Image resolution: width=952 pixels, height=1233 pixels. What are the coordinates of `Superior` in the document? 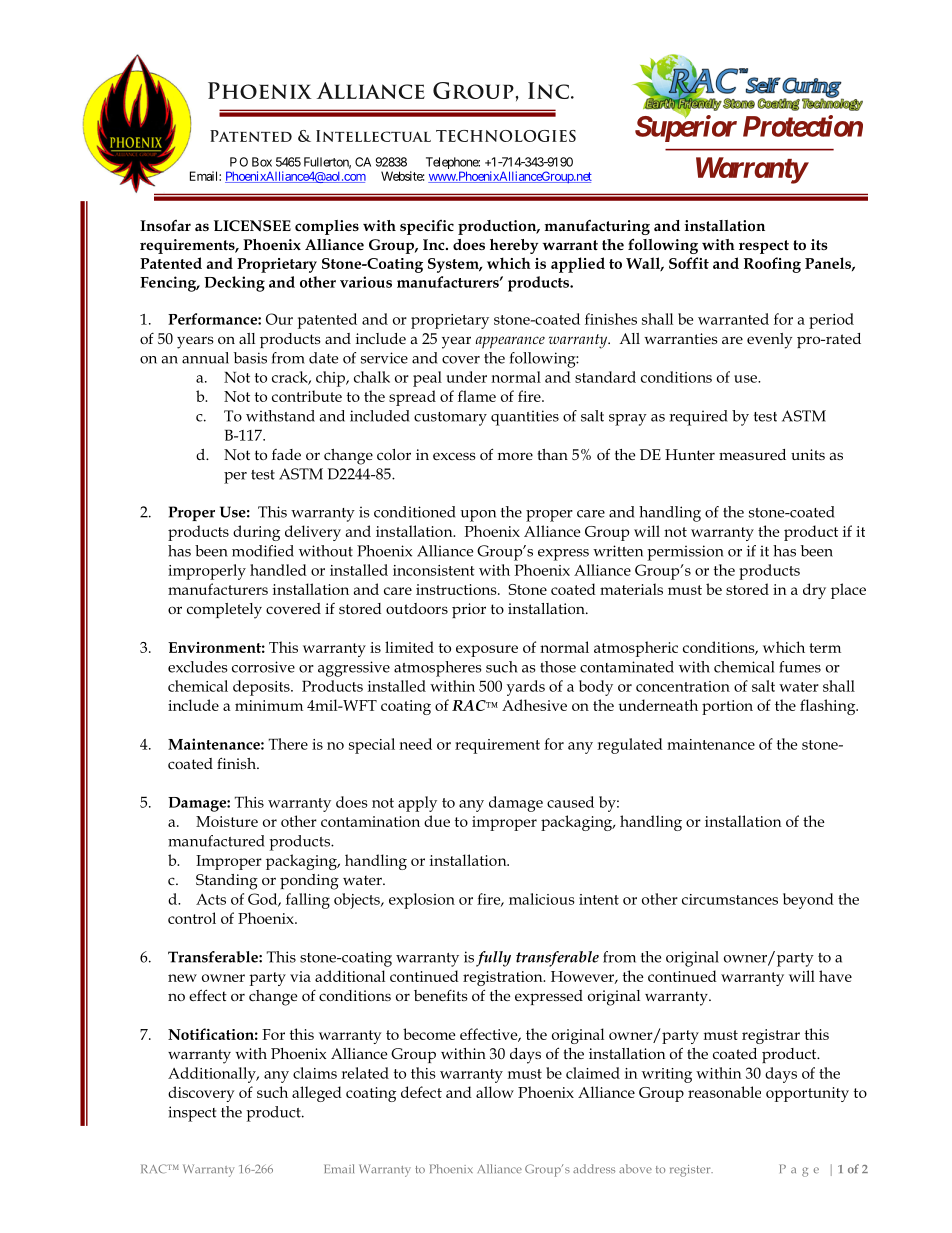 It's located at (686, 128).
